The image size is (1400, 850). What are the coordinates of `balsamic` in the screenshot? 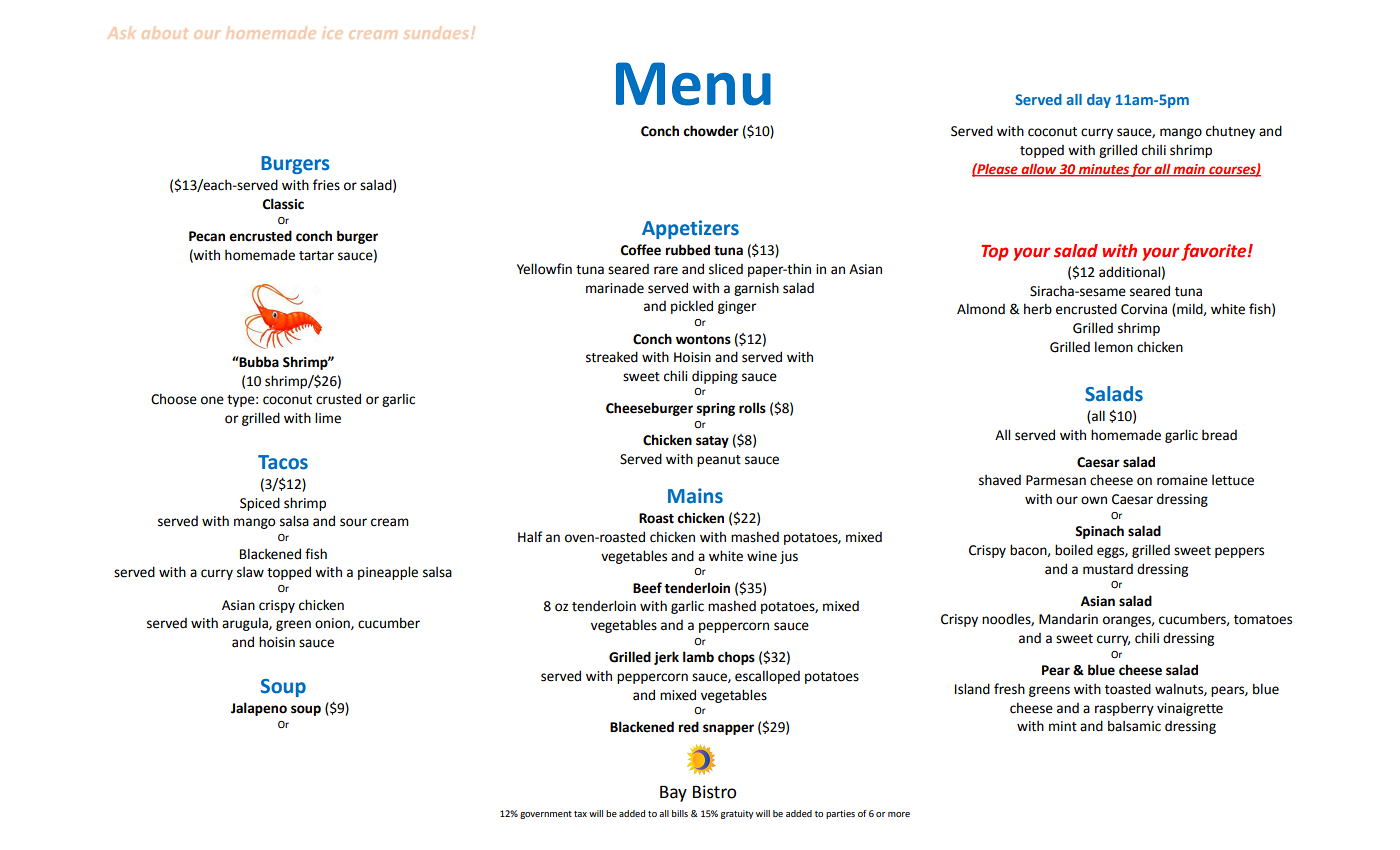 It's located at (1134, 726).
